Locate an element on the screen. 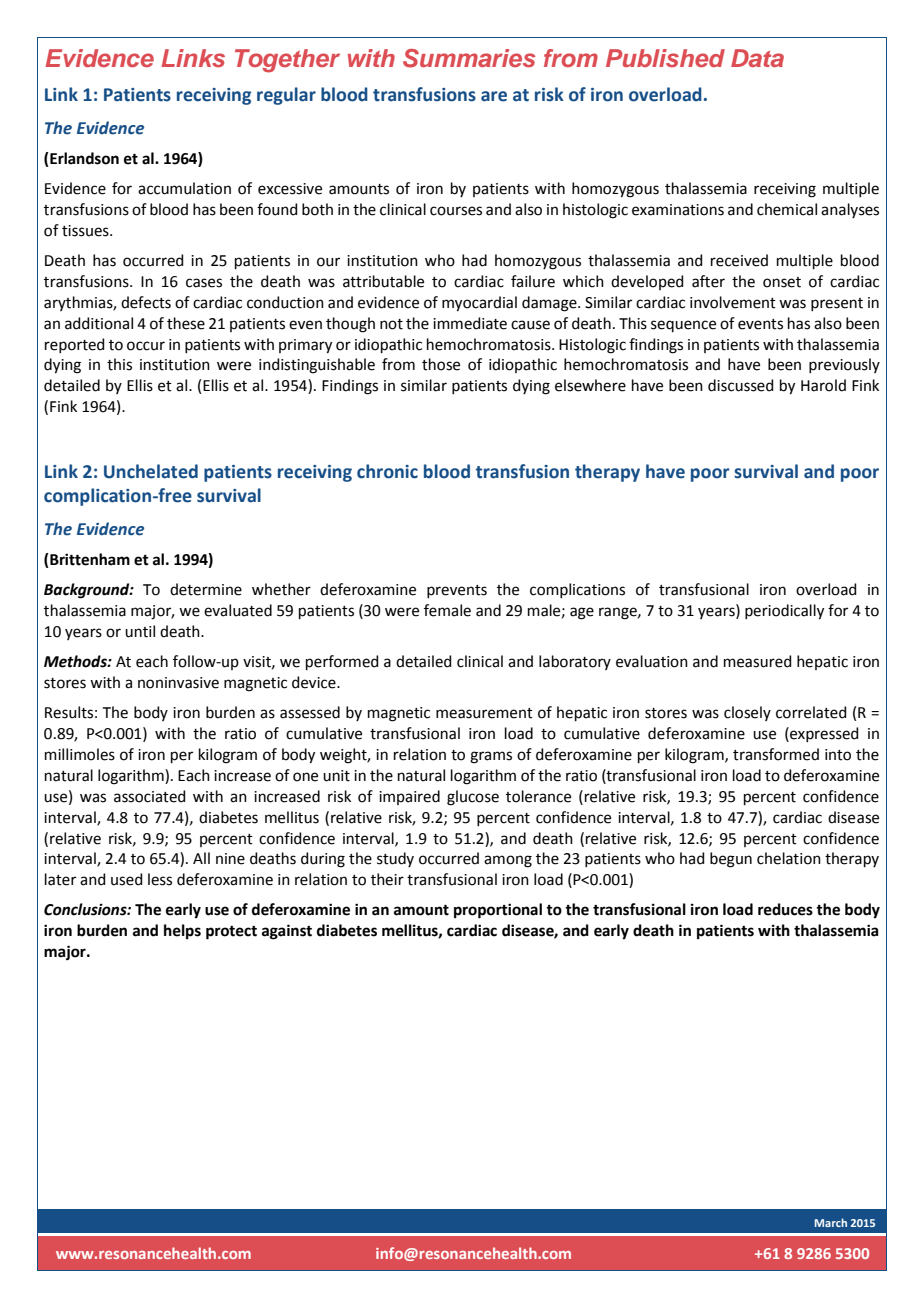 The width and height of the screenshot is (924, 1308). associated is located at coordinates (150, 796).
